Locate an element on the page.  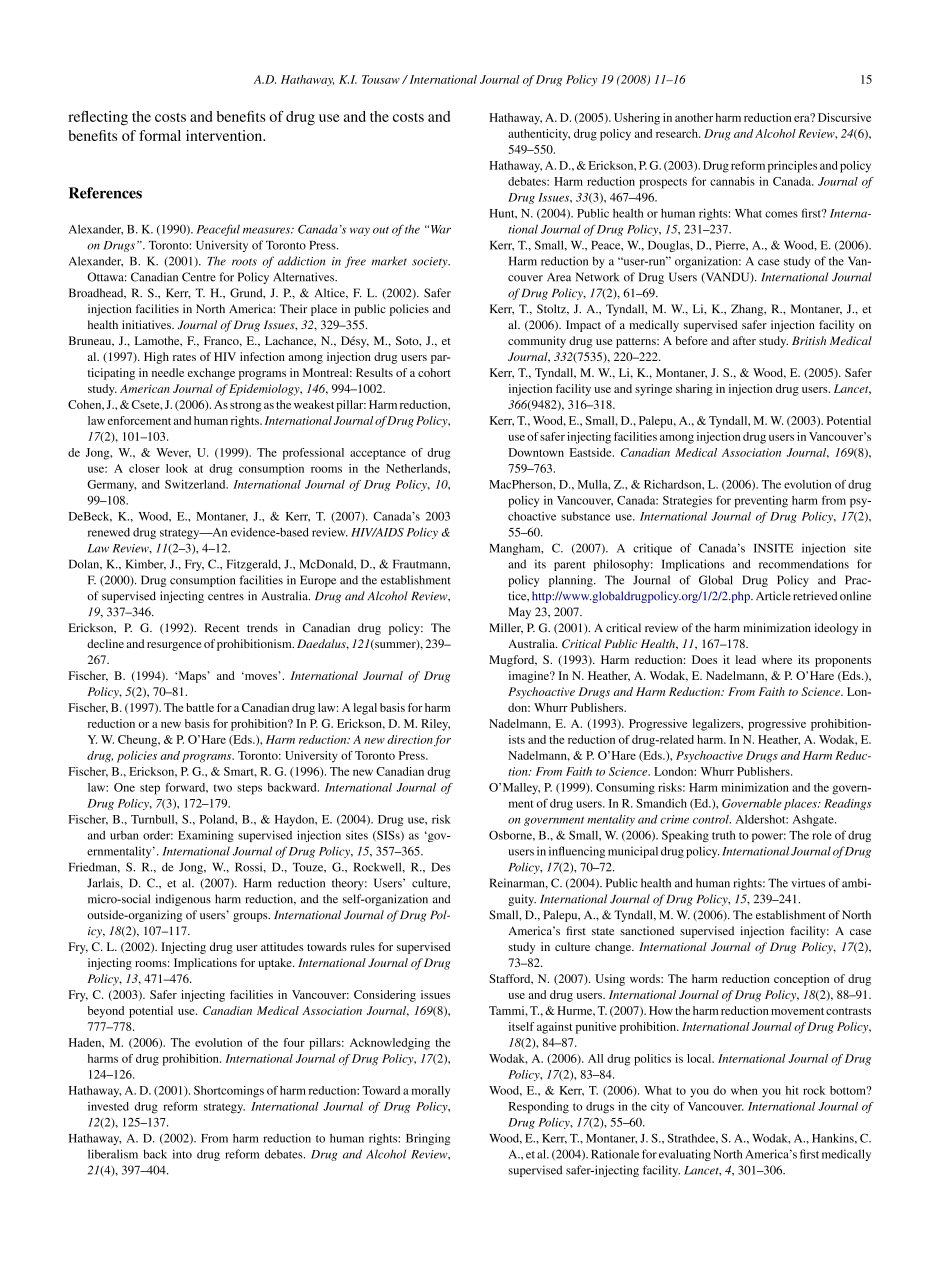
Downtown is located at coordinates (536, 452).
